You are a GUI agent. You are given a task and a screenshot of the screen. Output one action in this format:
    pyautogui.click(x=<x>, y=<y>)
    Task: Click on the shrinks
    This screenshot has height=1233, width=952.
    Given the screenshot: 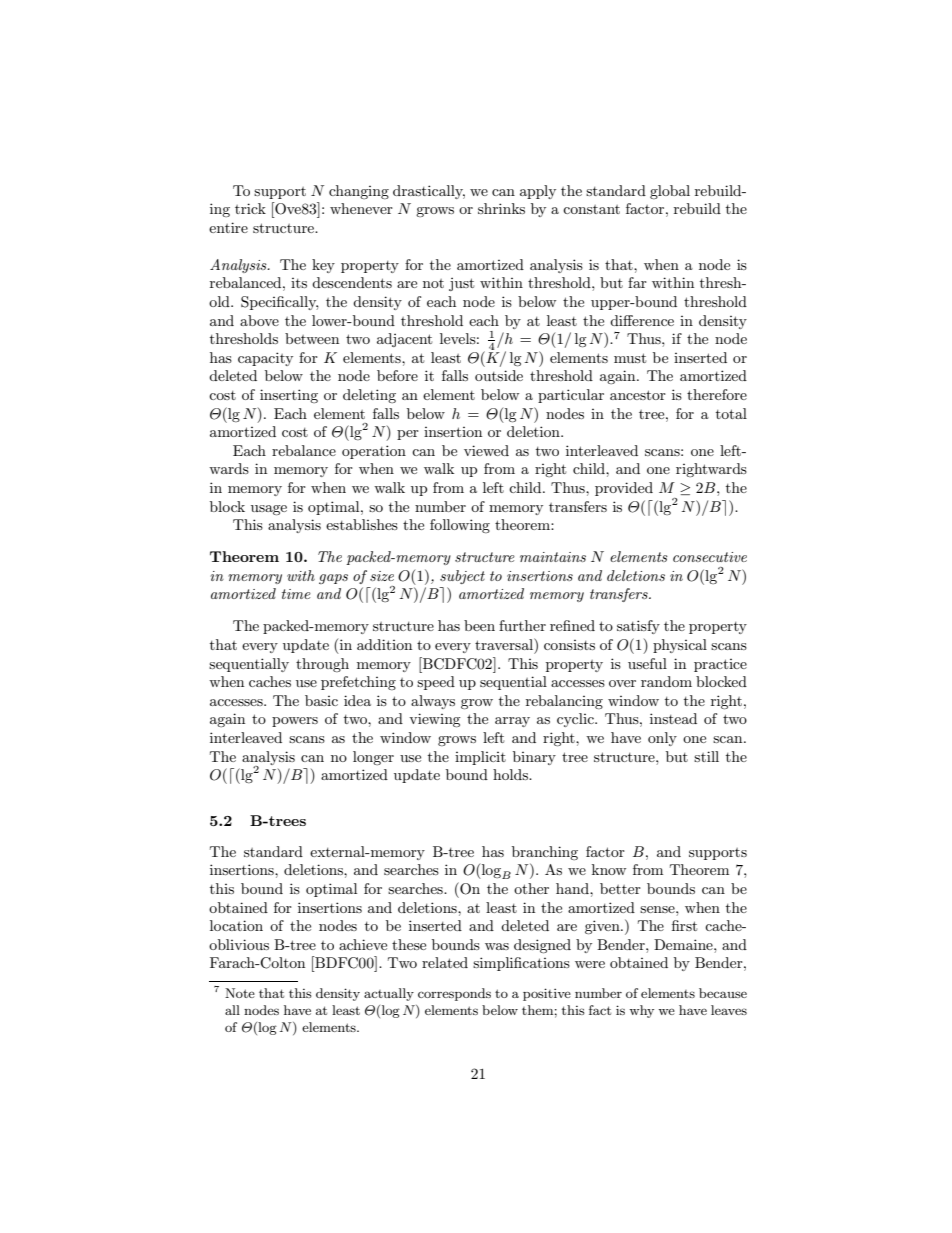 What is the action you would take?
    pyautogui.click(x=501, y=208)
